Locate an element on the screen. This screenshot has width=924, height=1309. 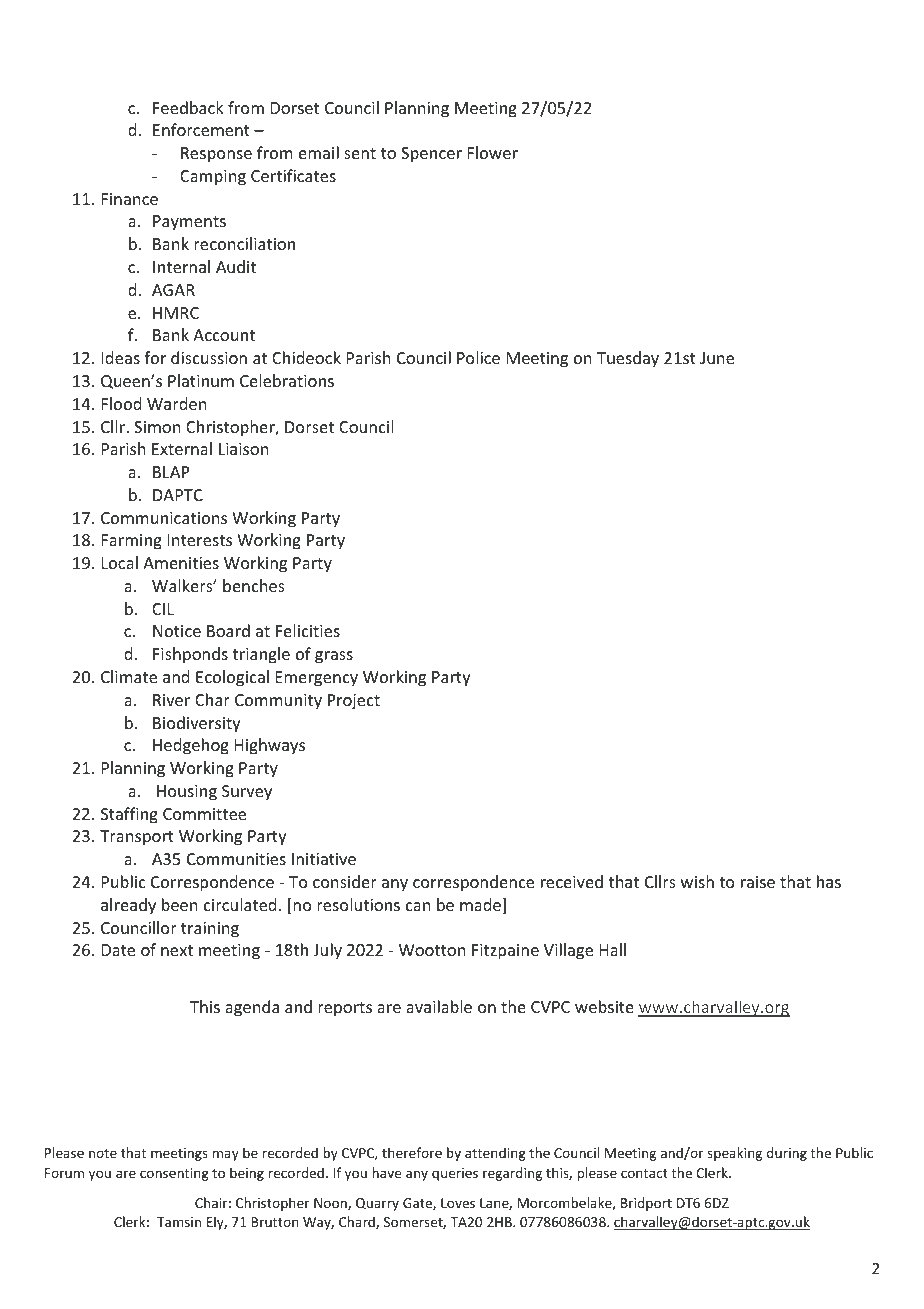
Spencer is located at coordinates (431, 155).
